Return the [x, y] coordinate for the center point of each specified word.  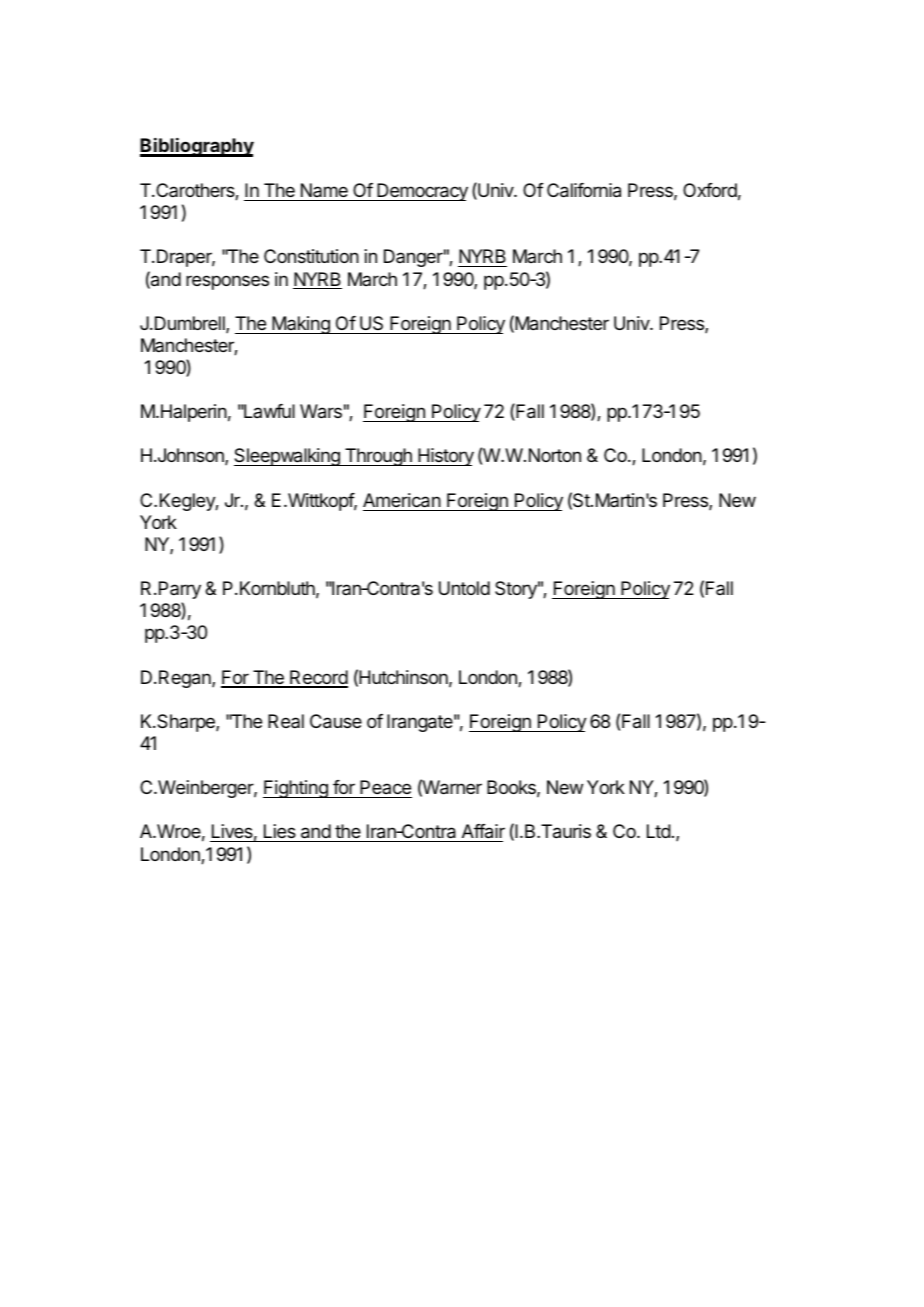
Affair [482, 833]
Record [318, 678]
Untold [464, 588]
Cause [336, 721]
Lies [279, 833]
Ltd [659, 831]
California [584, 190]
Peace [385, 787]
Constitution [311, 256]
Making [301, 325]
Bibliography [197, 147]
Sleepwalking [288, 457]
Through [378, 457]
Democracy [421, 192]
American [402, 500]
